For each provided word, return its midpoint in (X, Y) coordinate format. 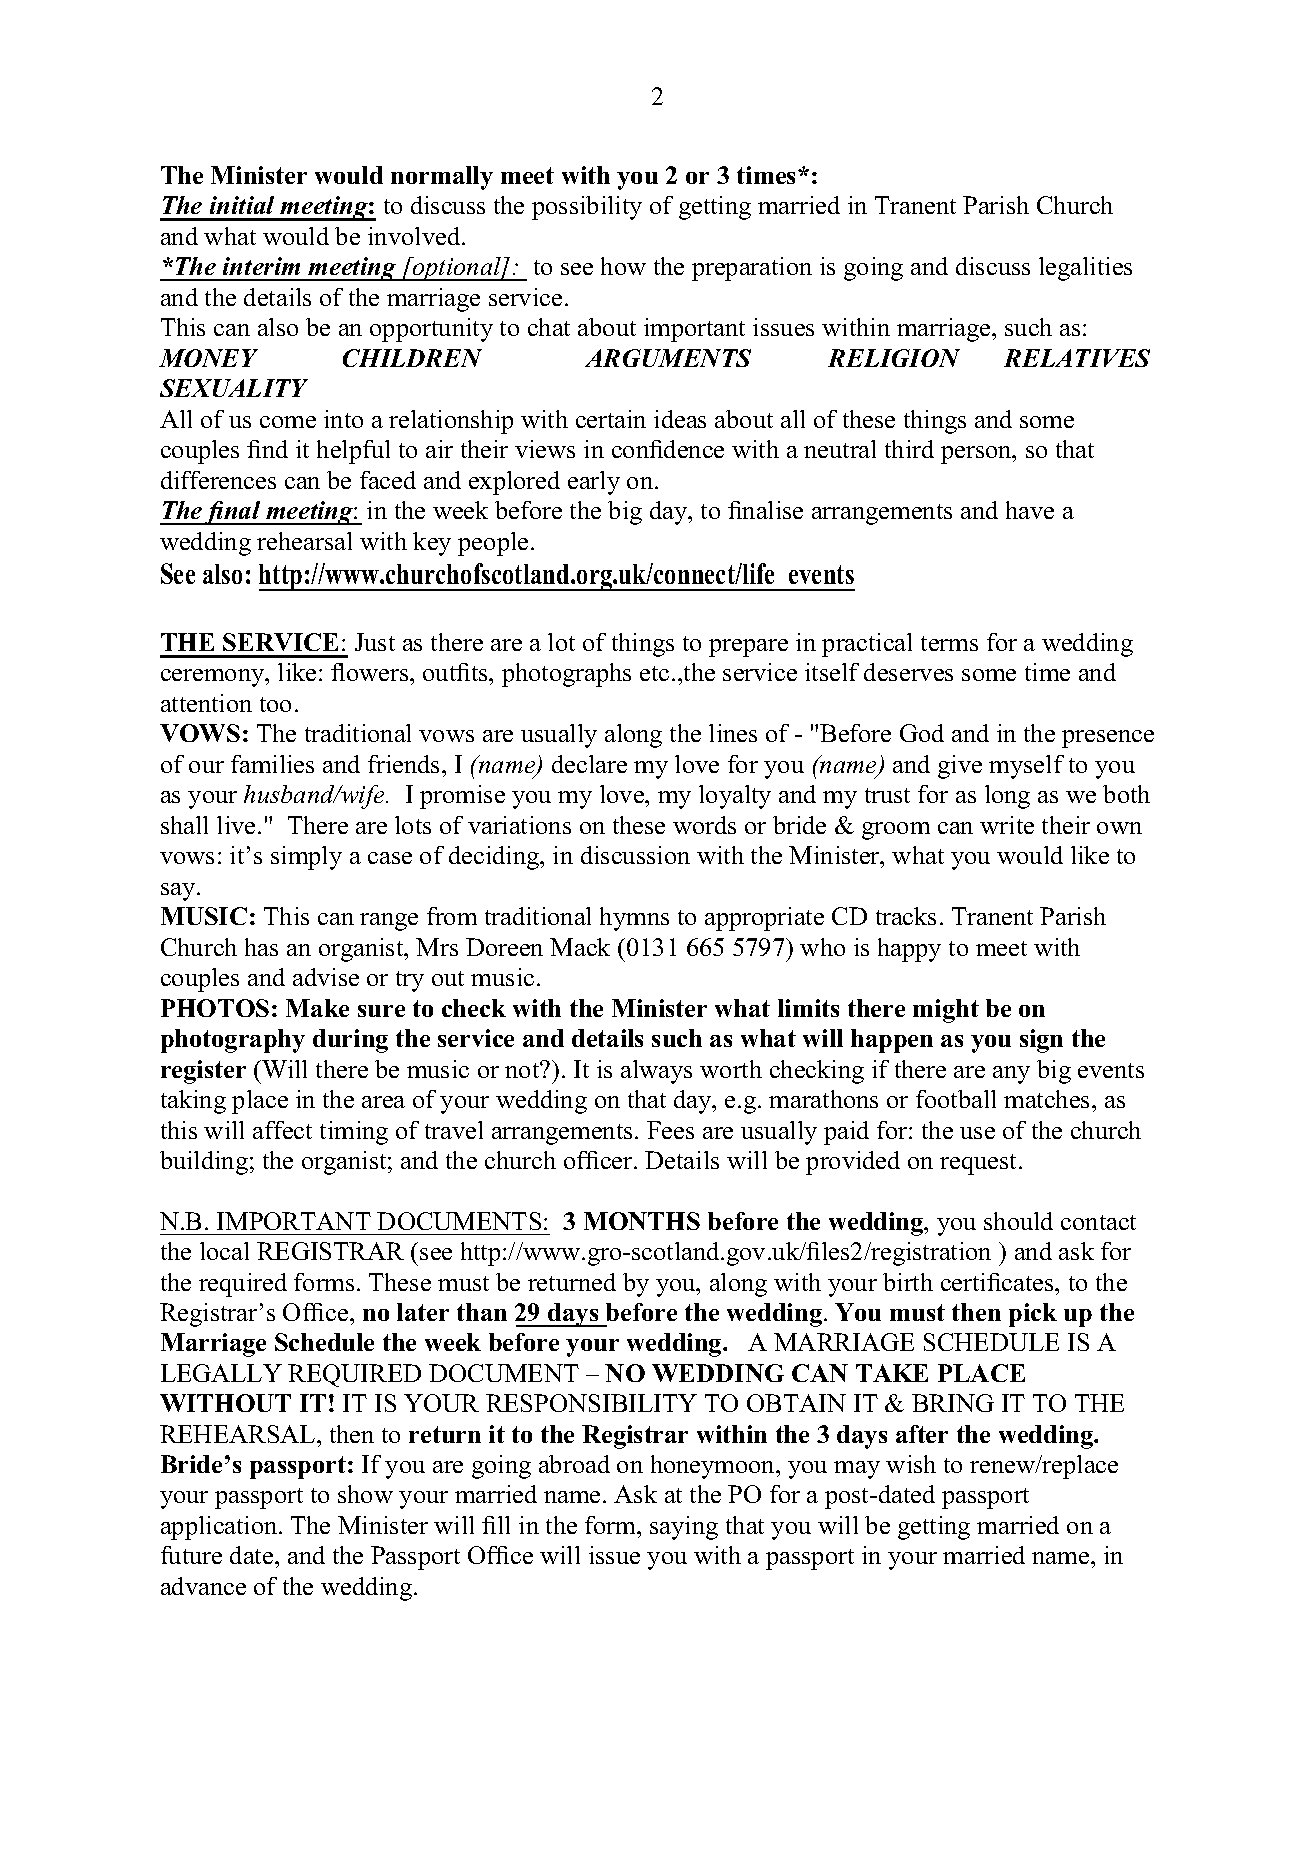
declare (589, 764)
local (224, 1251)
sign (1041, 1041)
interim (261, 266)
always (656, 1072)
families (272, 764)
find (267, 449)
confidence (668, 449)
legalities (1085, 269)
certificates (998, 1282)
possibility (587, 208)
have (1030, 510)
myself (1026, 767)
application (220, 1528)
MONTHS (642, 1221)
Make (317, 1008)
